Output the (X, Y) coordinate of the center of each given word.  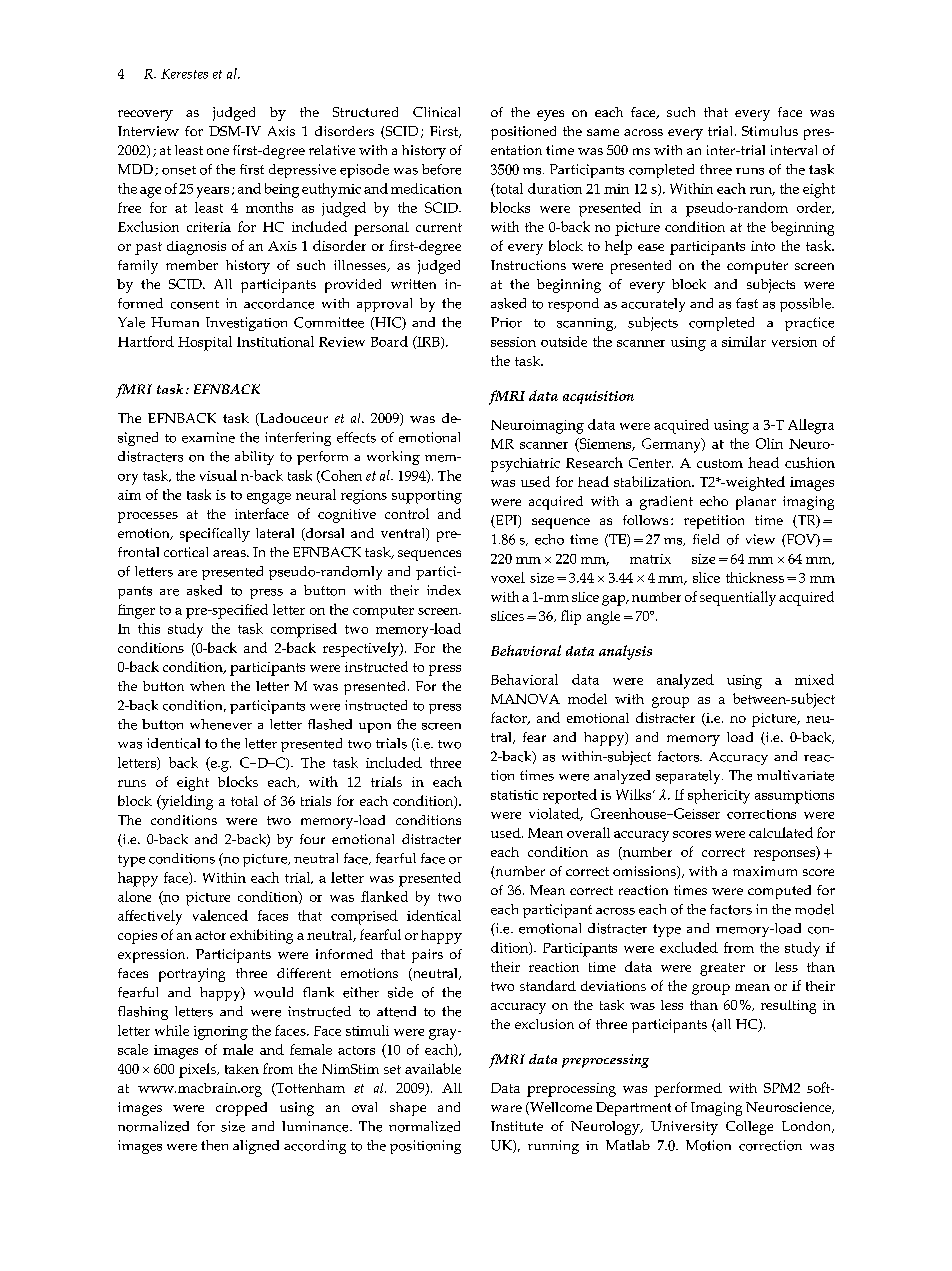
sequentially (738, 598)
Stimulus (770, 131)
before (441, 169)
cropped (241, 1109)
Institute (517, 1126)
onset (179, 170)
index (444, 590)
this (149, 628)
